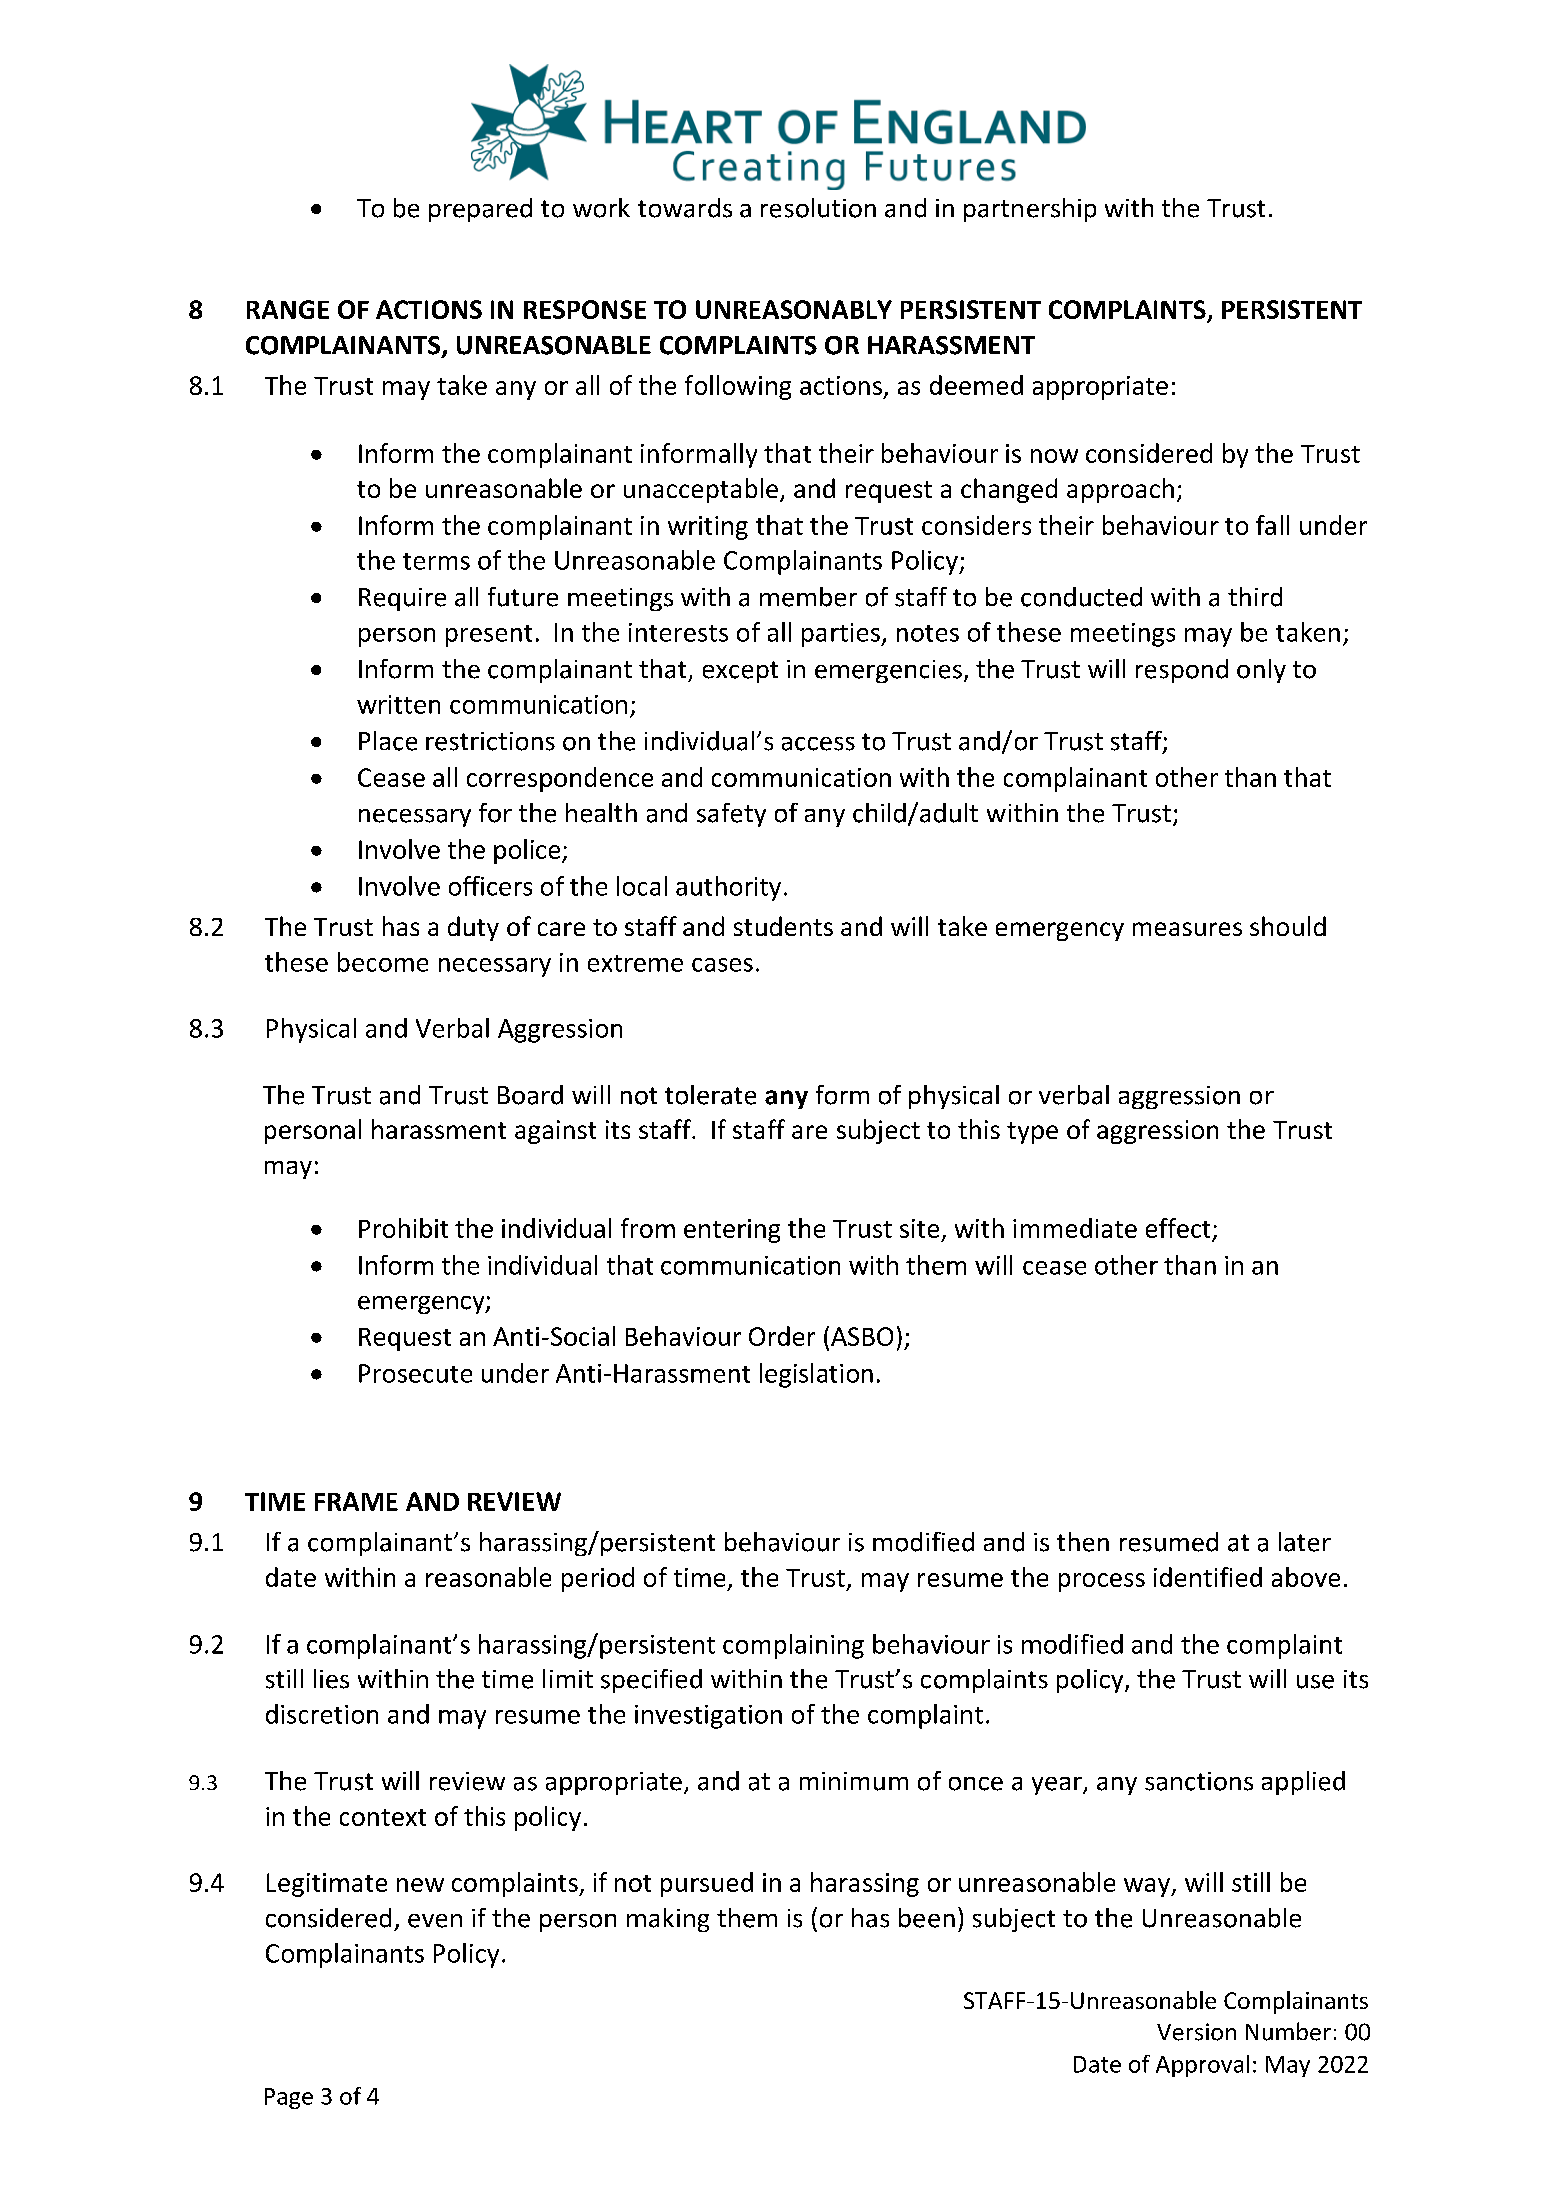 Image resolution: width=1558 pixels, height=2204 pixels. I want to click on partnership, so click(1030, 210).
